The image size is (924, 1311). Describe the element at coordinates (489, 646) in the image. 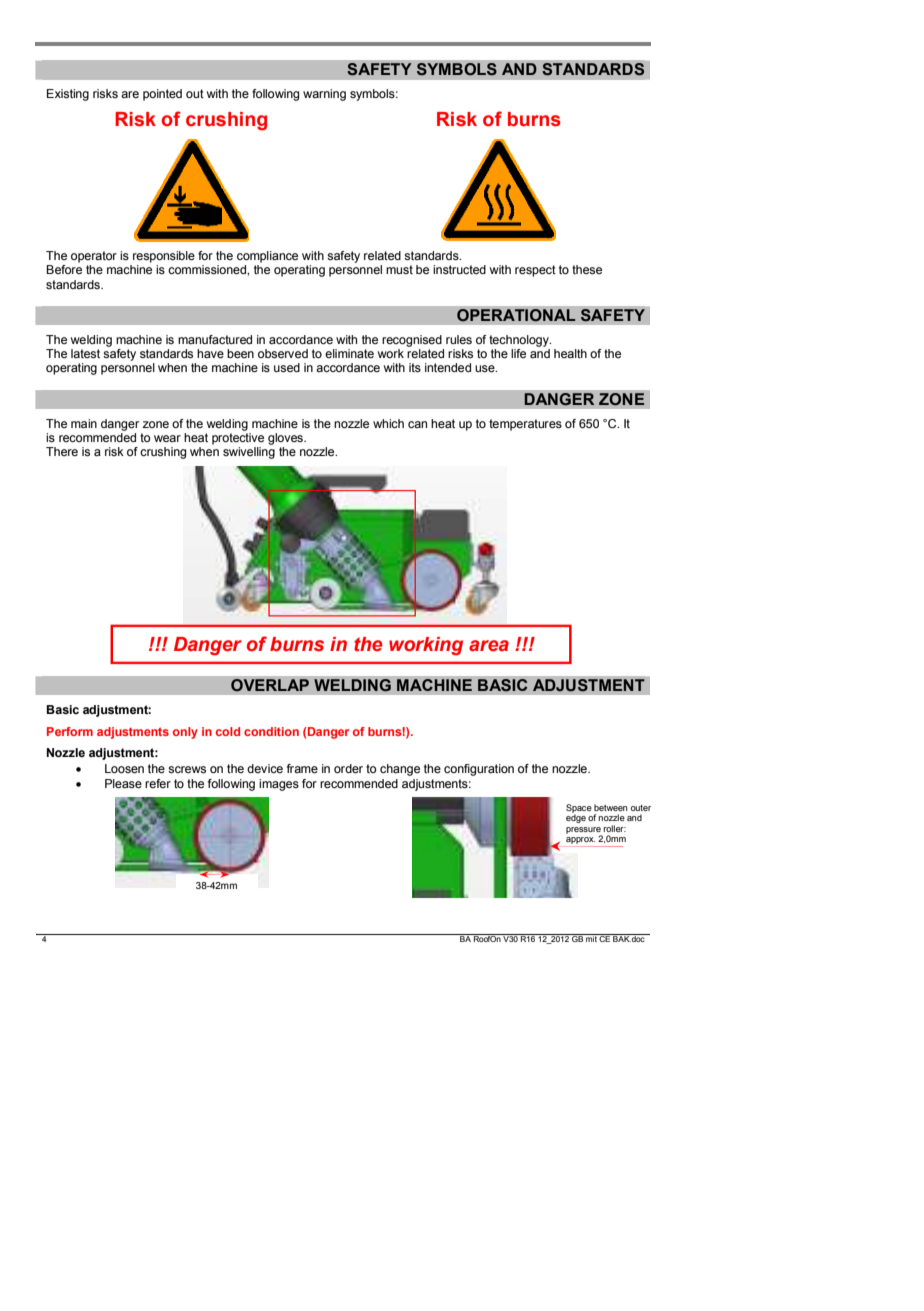

I see `area` at that location.
